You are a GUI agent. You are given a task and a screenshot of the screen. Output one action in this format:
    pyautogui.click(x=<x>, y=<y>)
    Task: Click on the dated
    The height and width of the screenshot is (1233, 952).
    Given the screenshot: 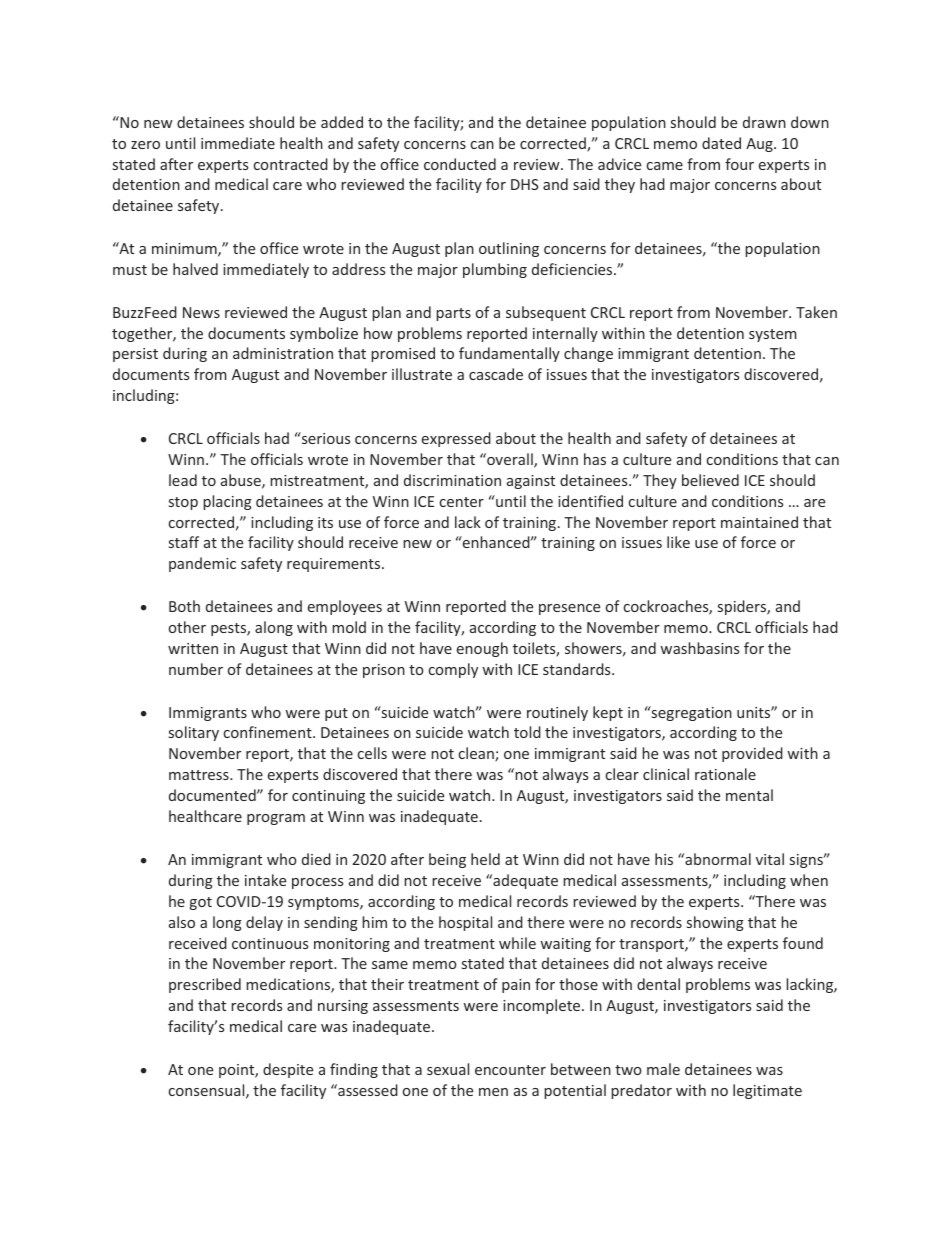 What is the action you would take?
    pyautogui.click(x=721, y=143)
